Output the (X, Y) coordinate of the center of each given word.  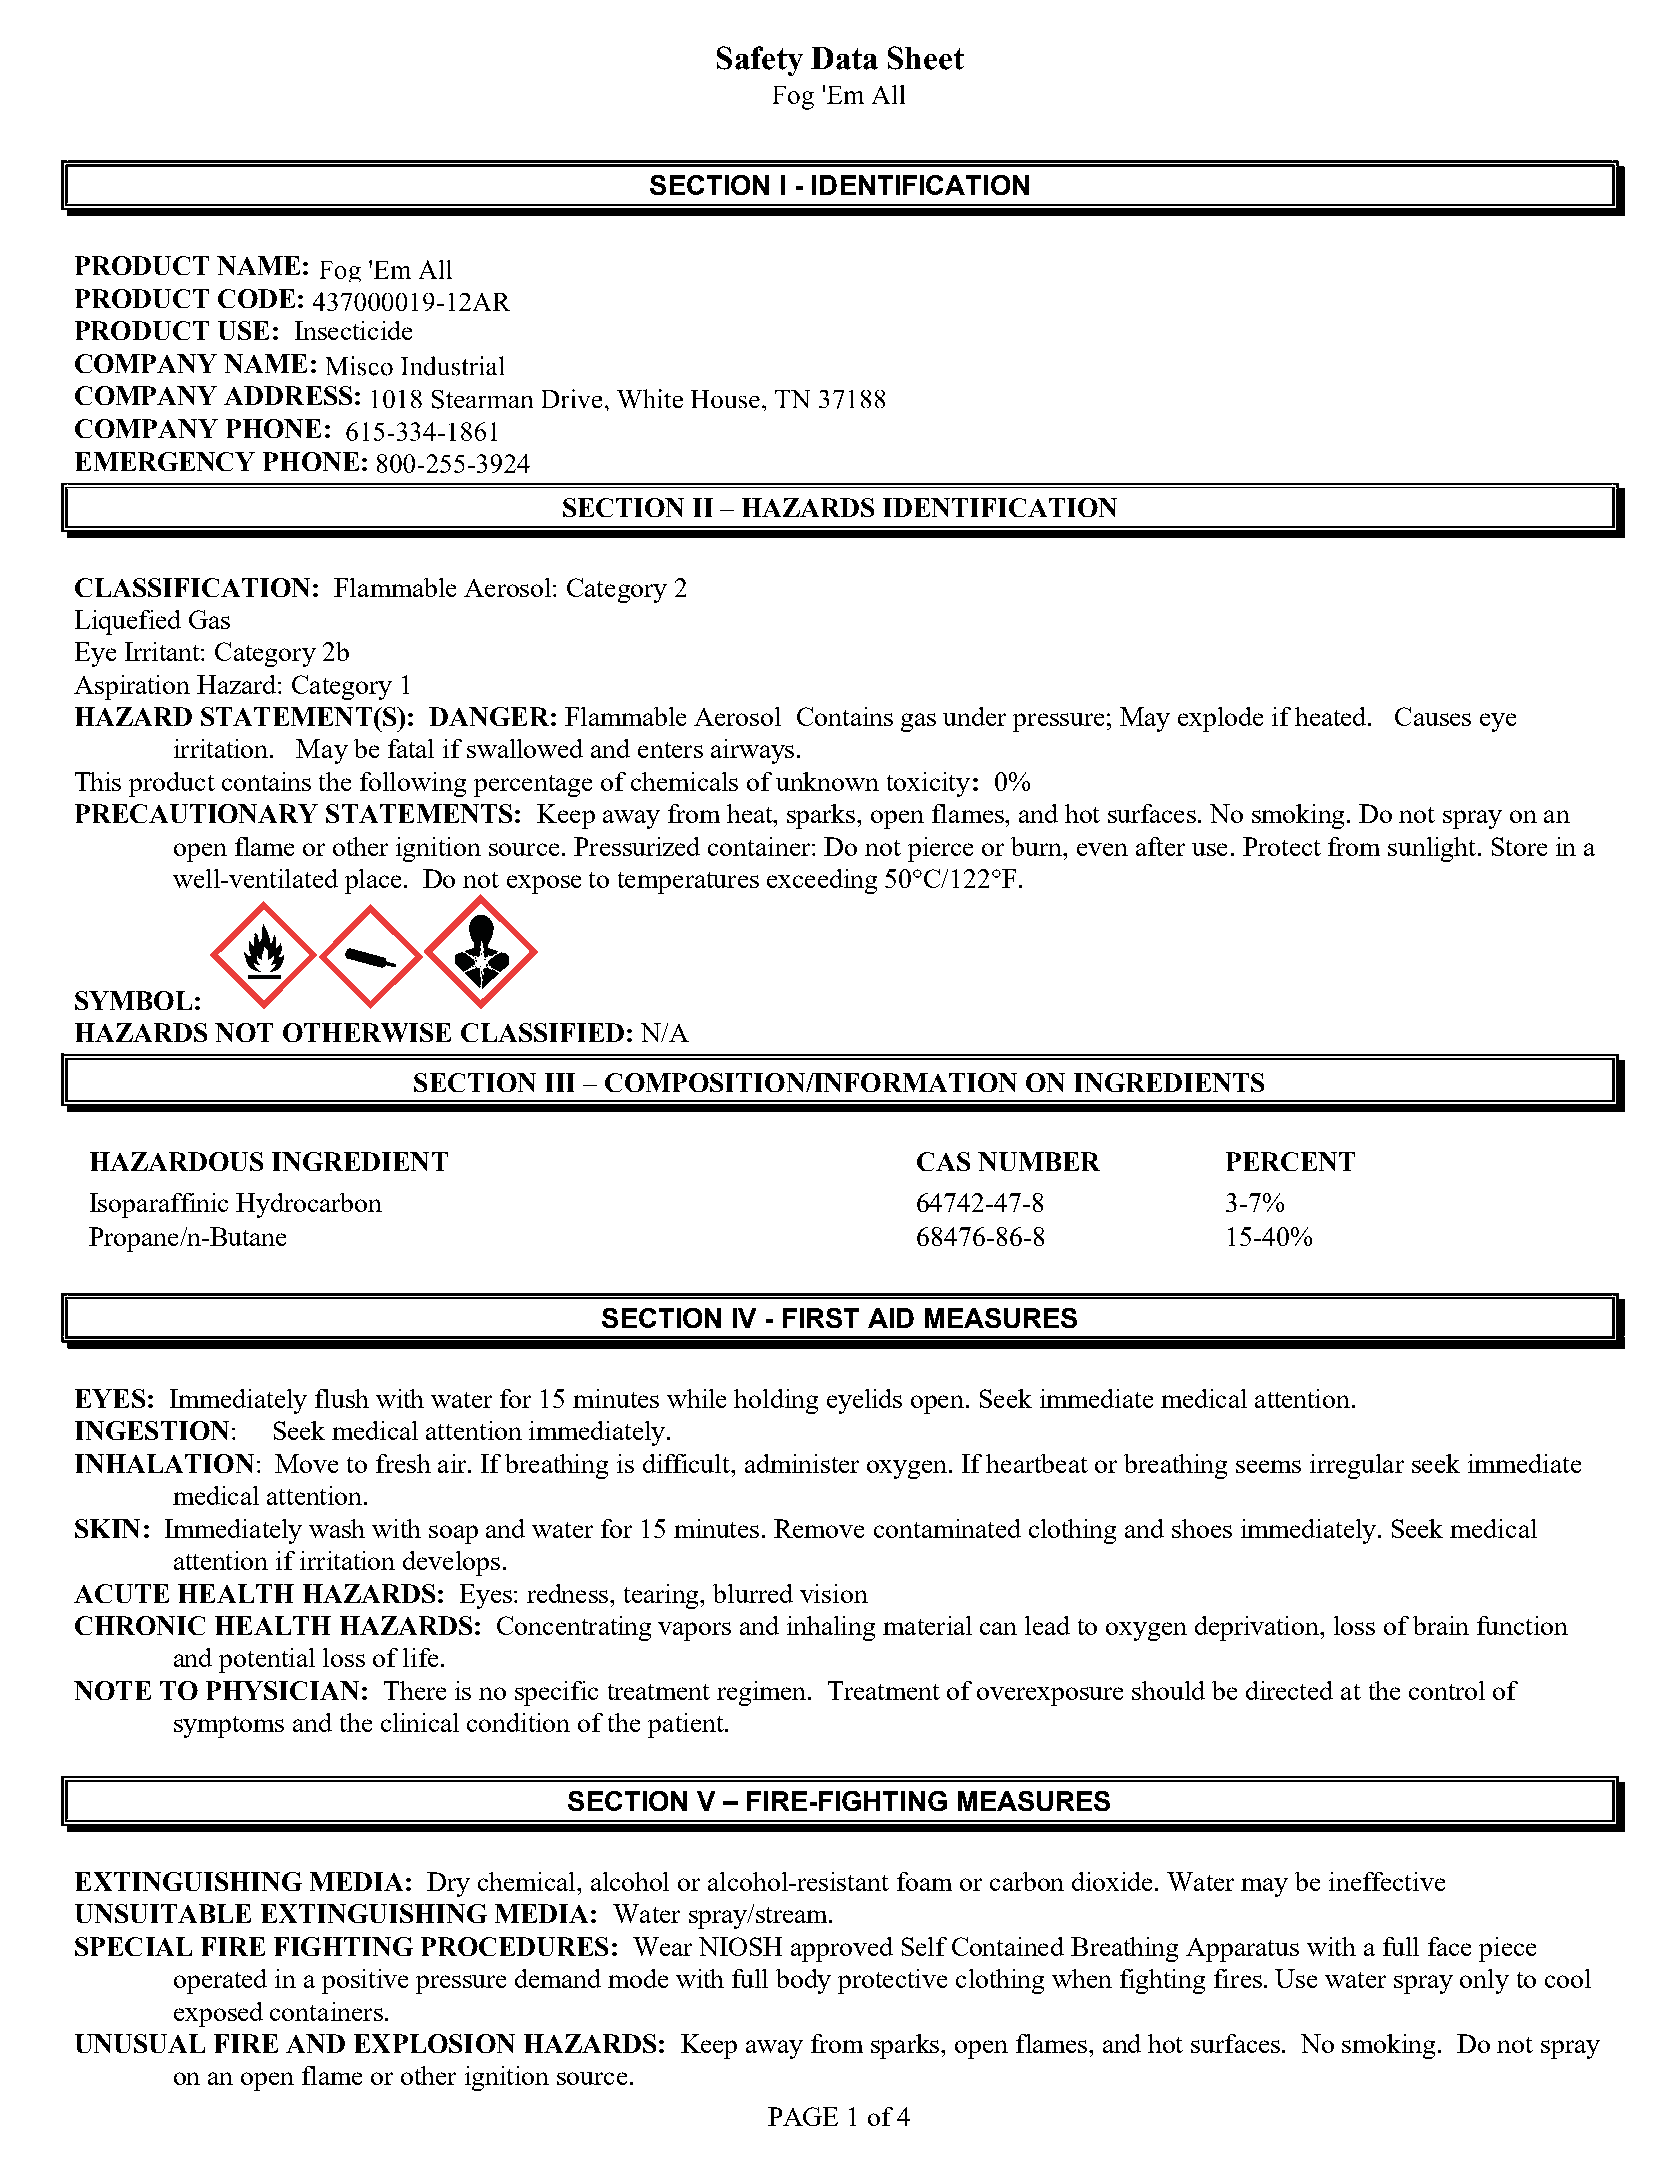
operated (220, 1981)
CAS (943, 1161)
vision (834, 1593)
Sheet (926, 58)
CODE (256, 298)
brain (1441, 1625)
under (974, 716)
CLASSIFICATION (192, 587)
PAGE (803, 2116)
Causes (1433, 716)
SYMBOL (133, 1000)
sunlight (1433, 849)
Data (844, 58)
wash (337, 1528)
